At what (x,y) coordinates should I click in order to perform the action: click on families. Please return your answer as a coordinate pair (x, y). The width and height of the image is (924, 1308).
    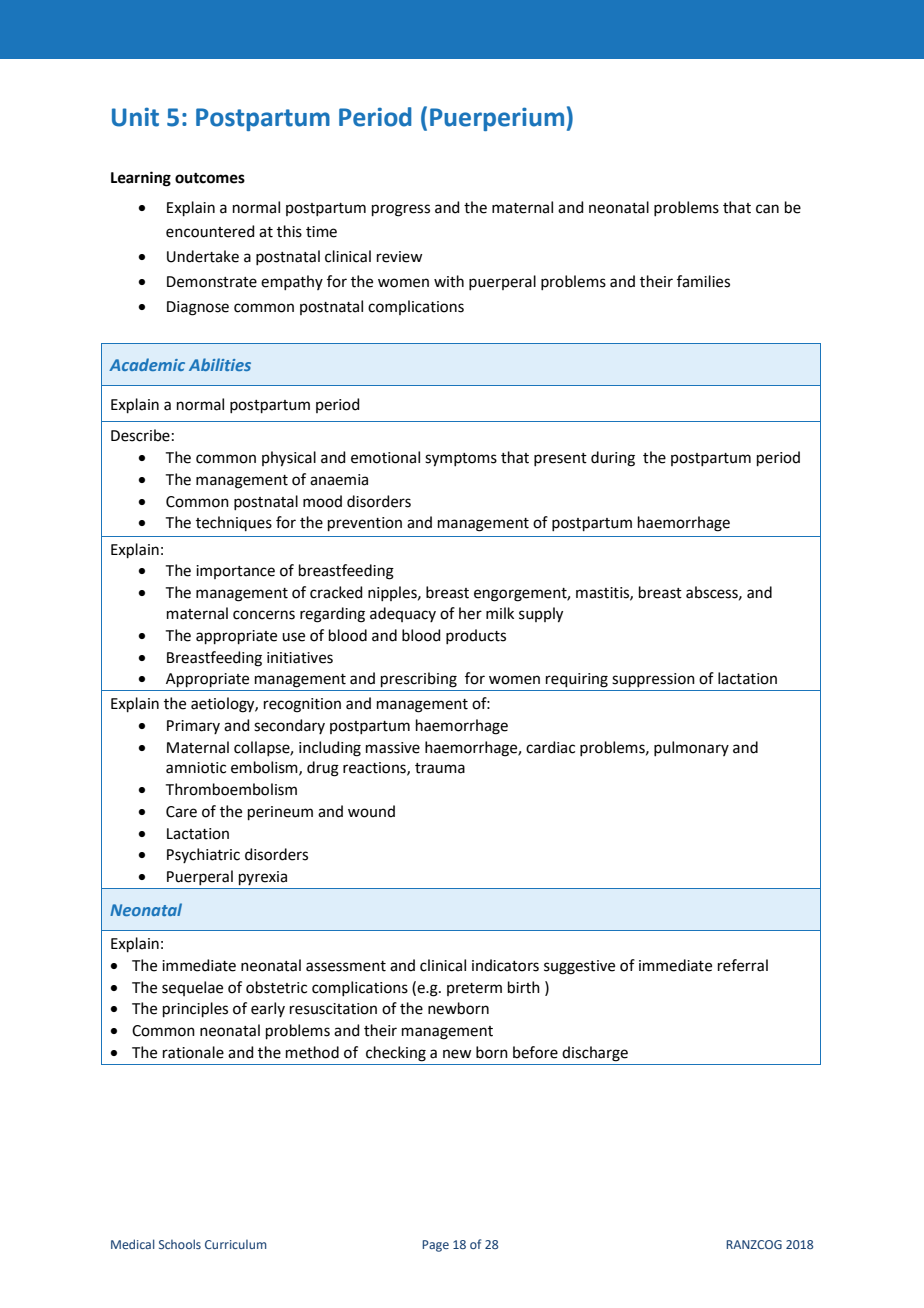
    Looking at the image, I should click on (703, 281).
